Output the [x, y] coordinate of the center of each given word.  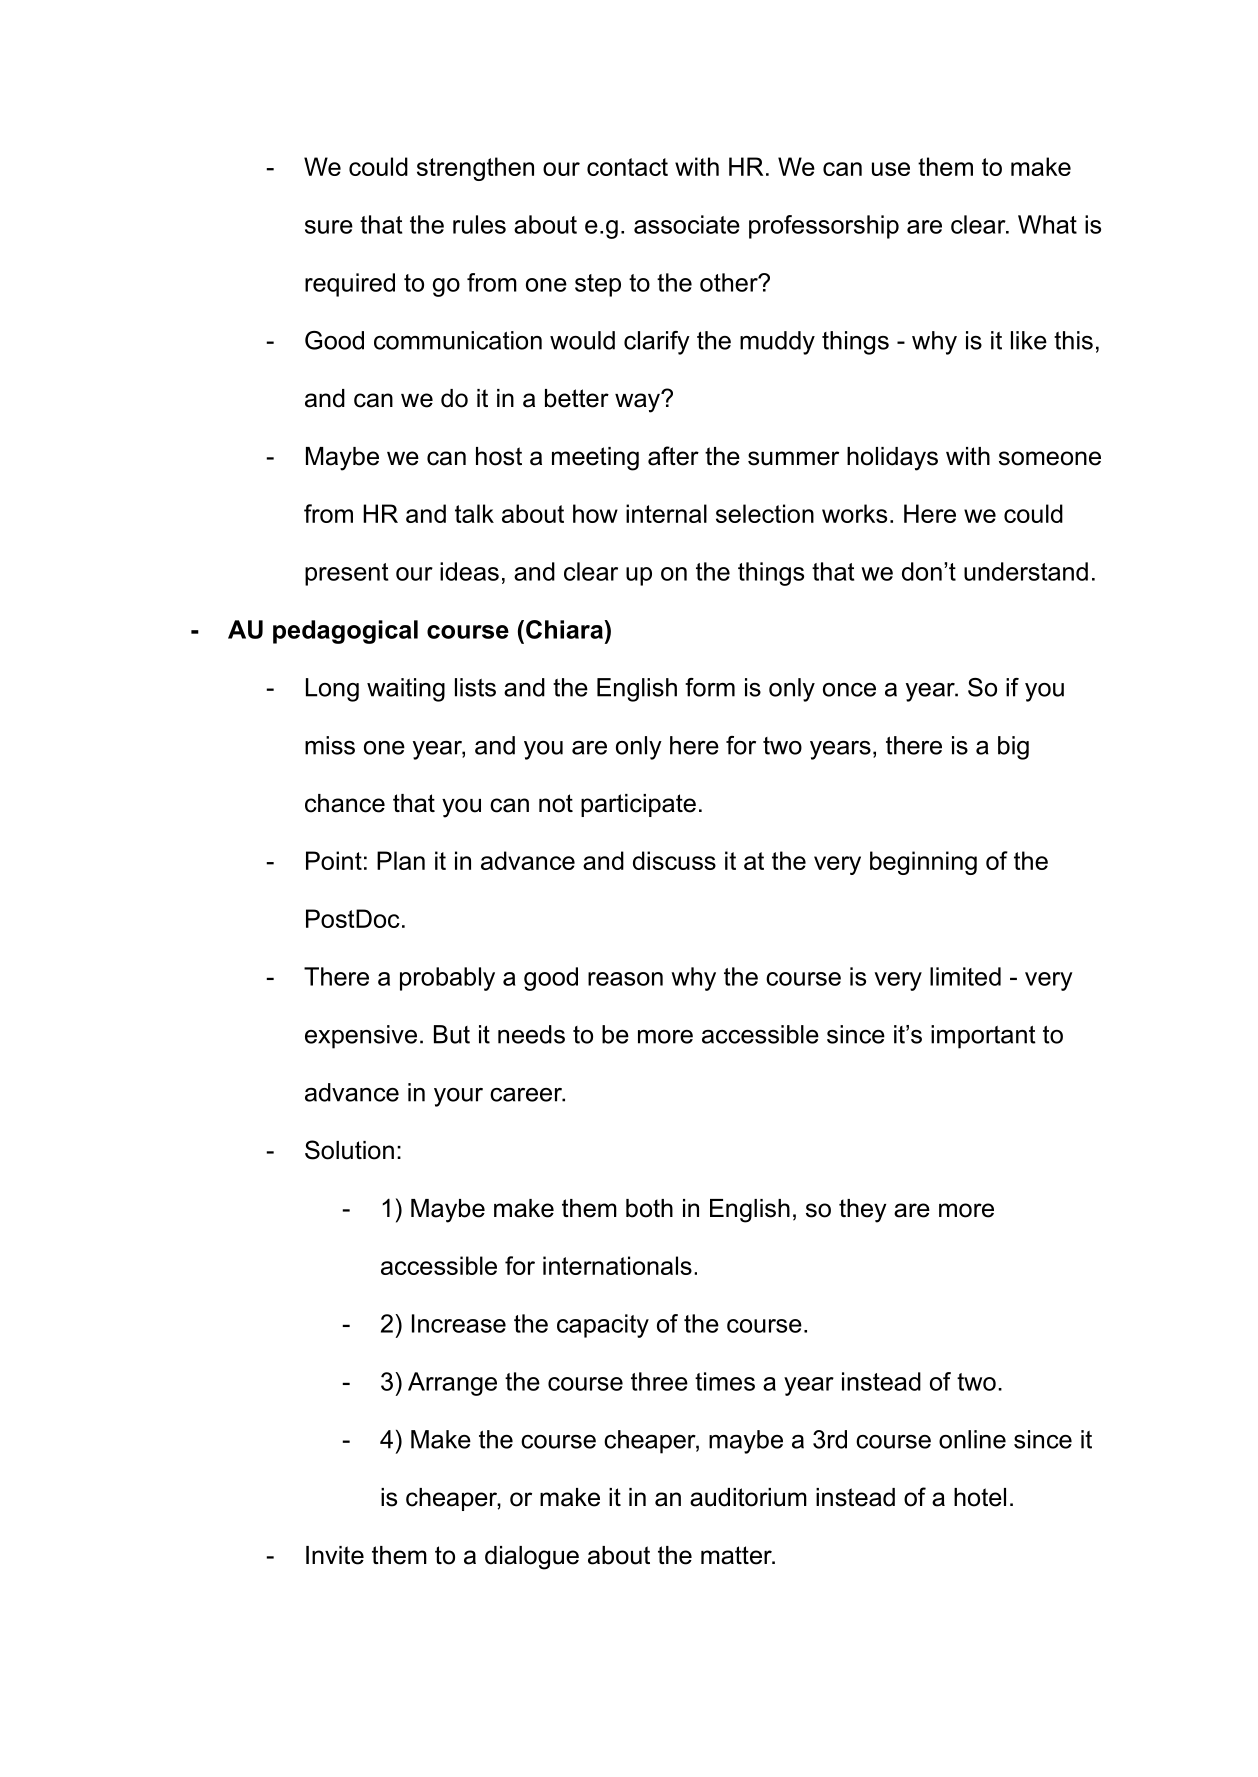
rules [479, 224]
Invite [335, 1555]
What [1047, 224]
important [983, 1037]
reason [625, 979]
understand [1026, 571]
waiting [406, 690]
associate [687, 224]
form [710, 687]
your [458, 1097]
